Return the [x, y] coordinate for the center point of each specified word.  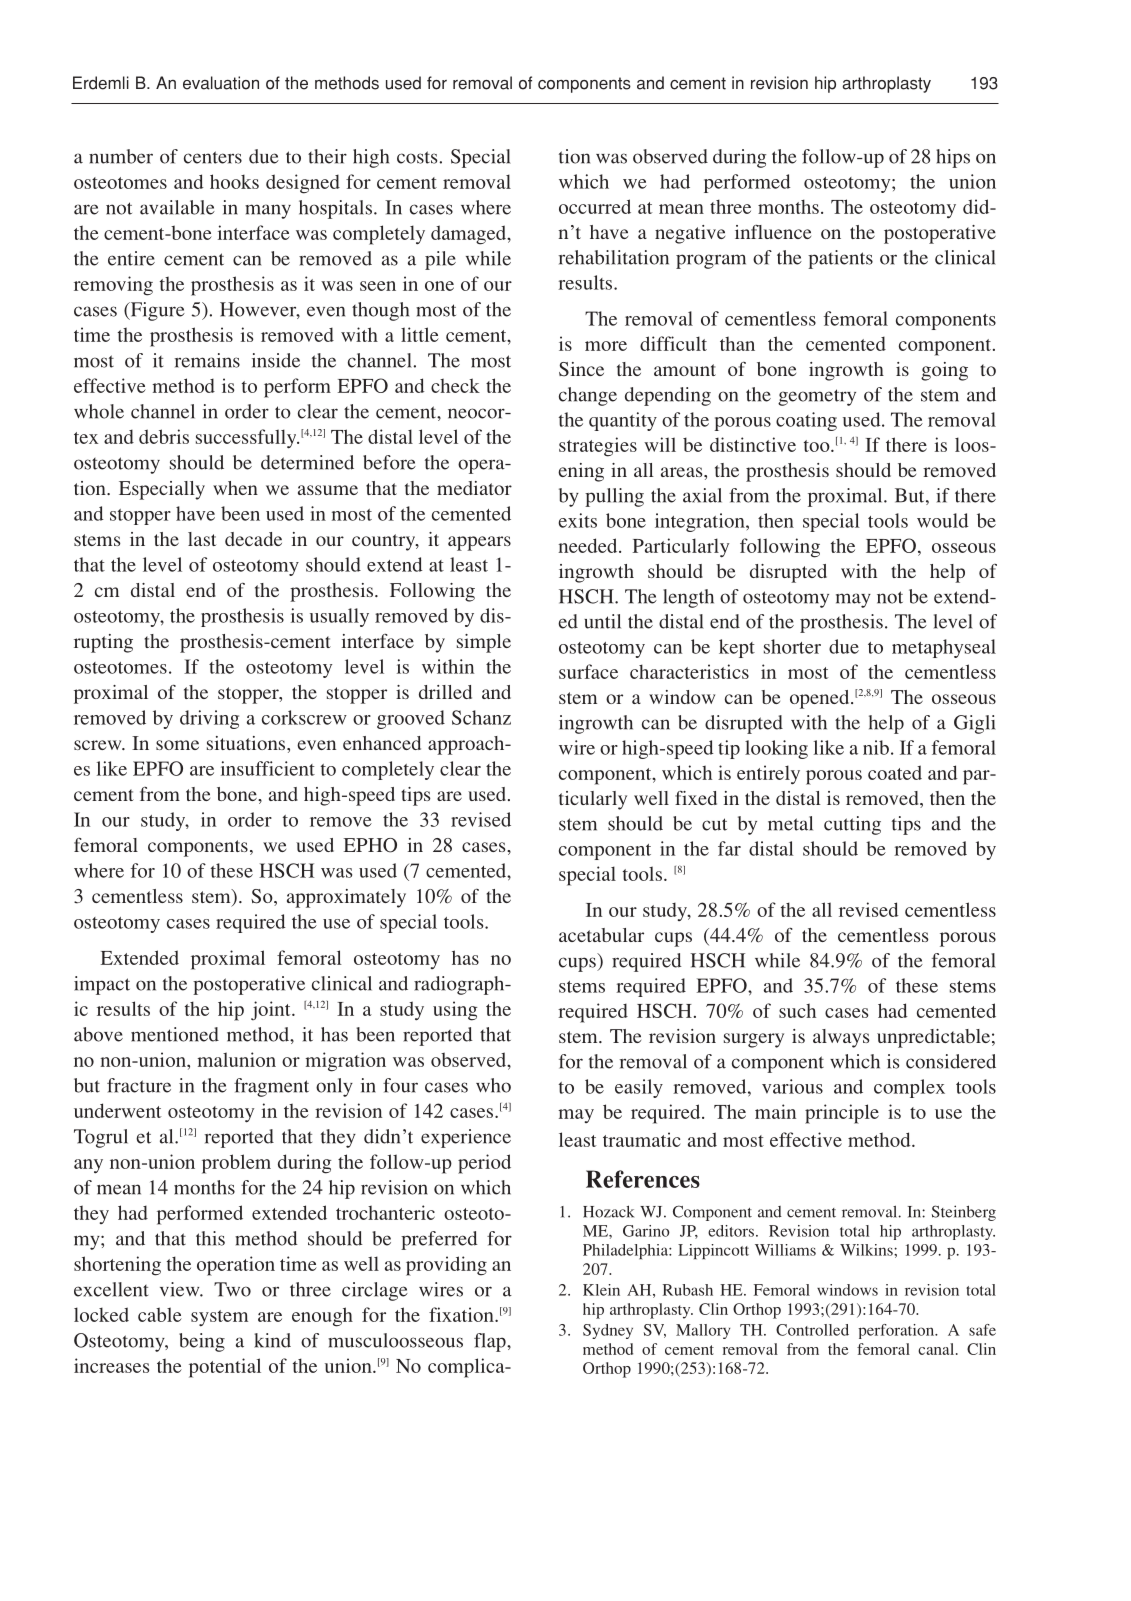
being [202, 1342]
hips [953, 158]
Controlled [812, 1330]
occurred [595, 206]
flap [491, 1342]
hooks [234, 181]
